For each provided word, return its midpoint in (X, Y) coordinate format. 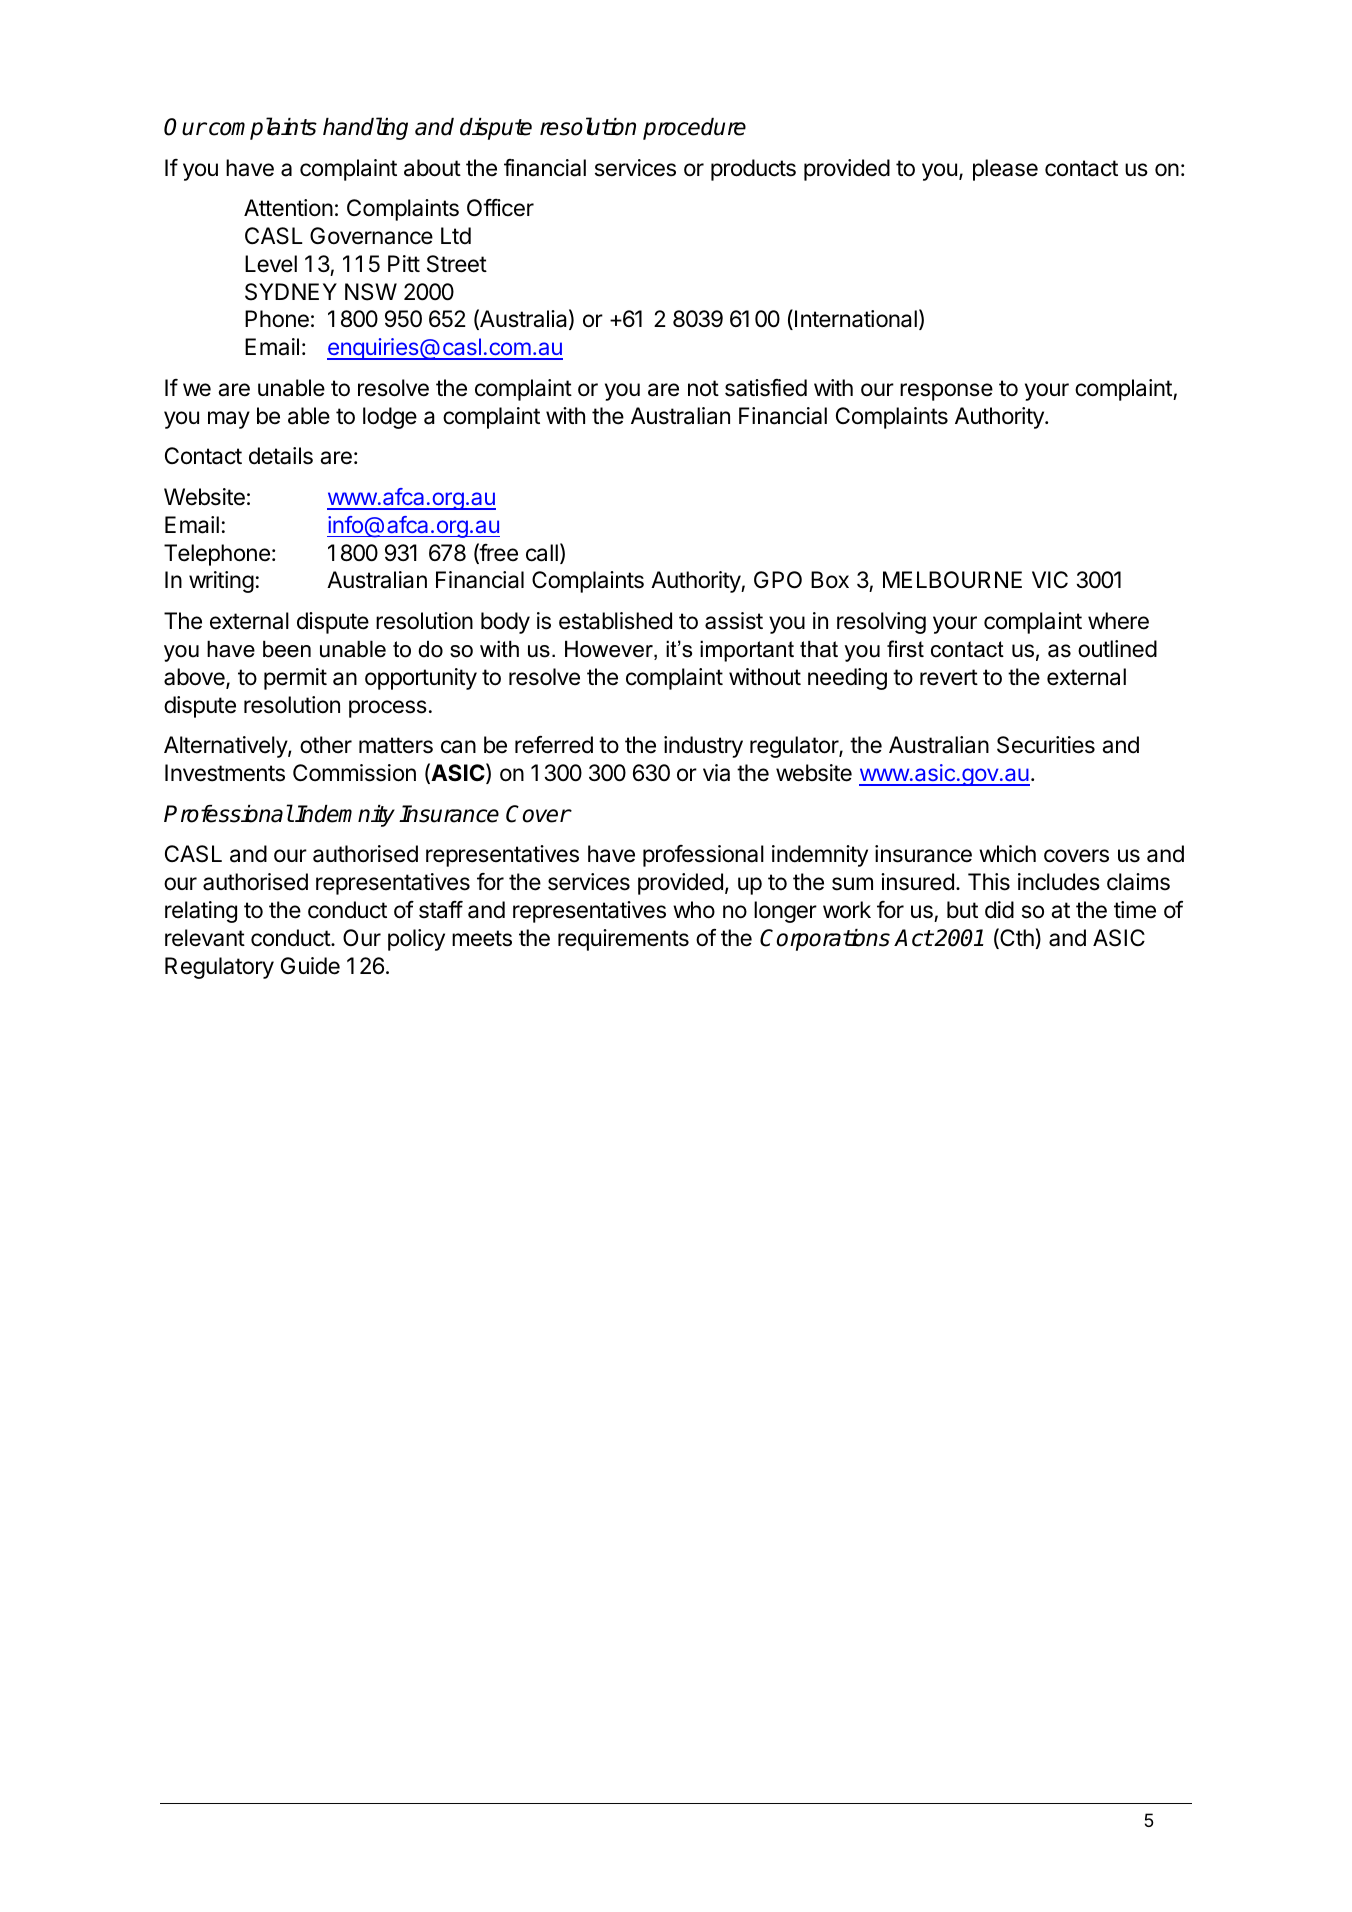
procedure (694, 129)
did (999, 910)
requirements (623, 940)
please (1005, 170)
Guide (310, 966)
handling (365, 128)
